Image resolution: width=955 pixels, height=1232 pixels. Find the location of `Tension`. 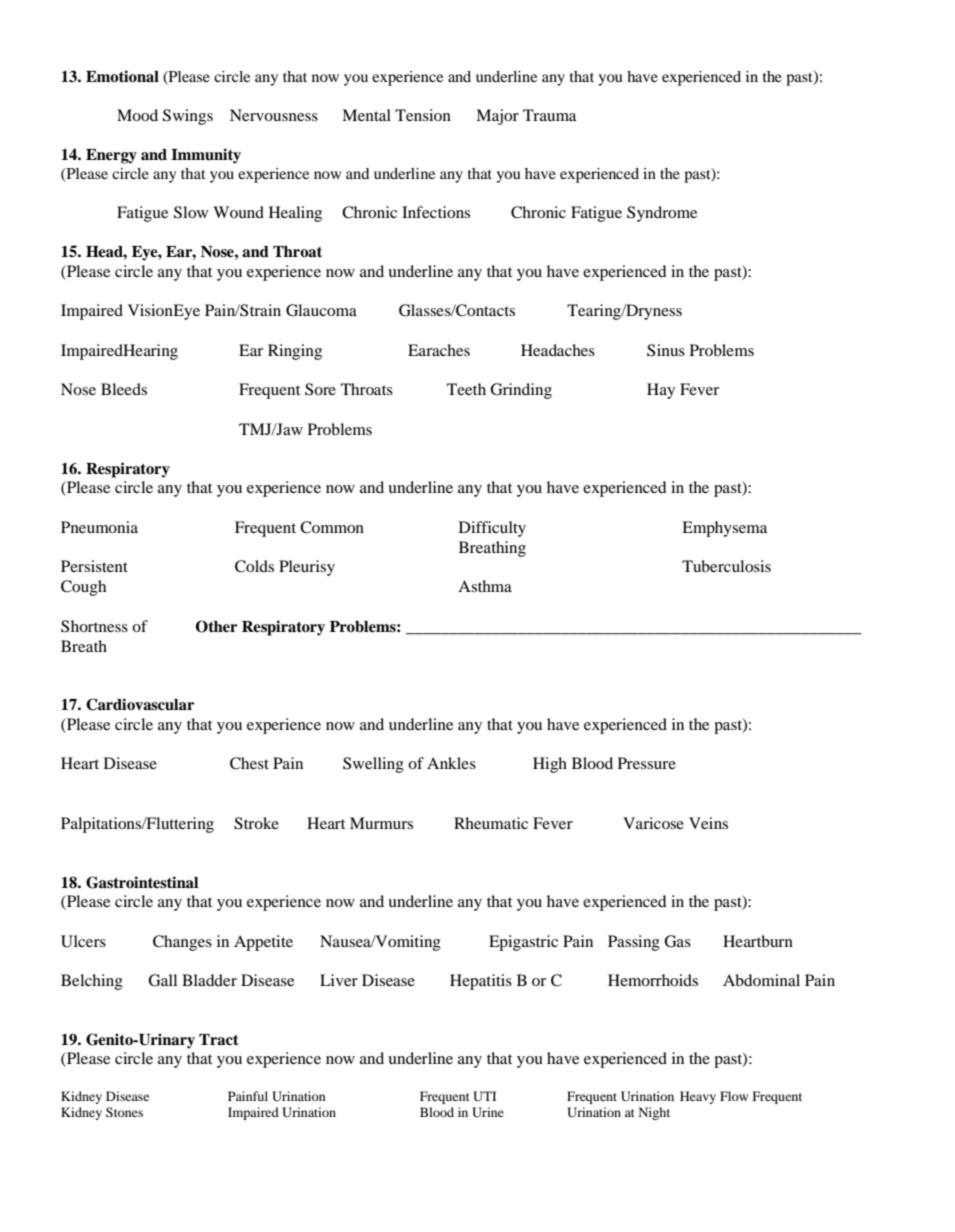

Tension is located at coordinates (423, 115).
